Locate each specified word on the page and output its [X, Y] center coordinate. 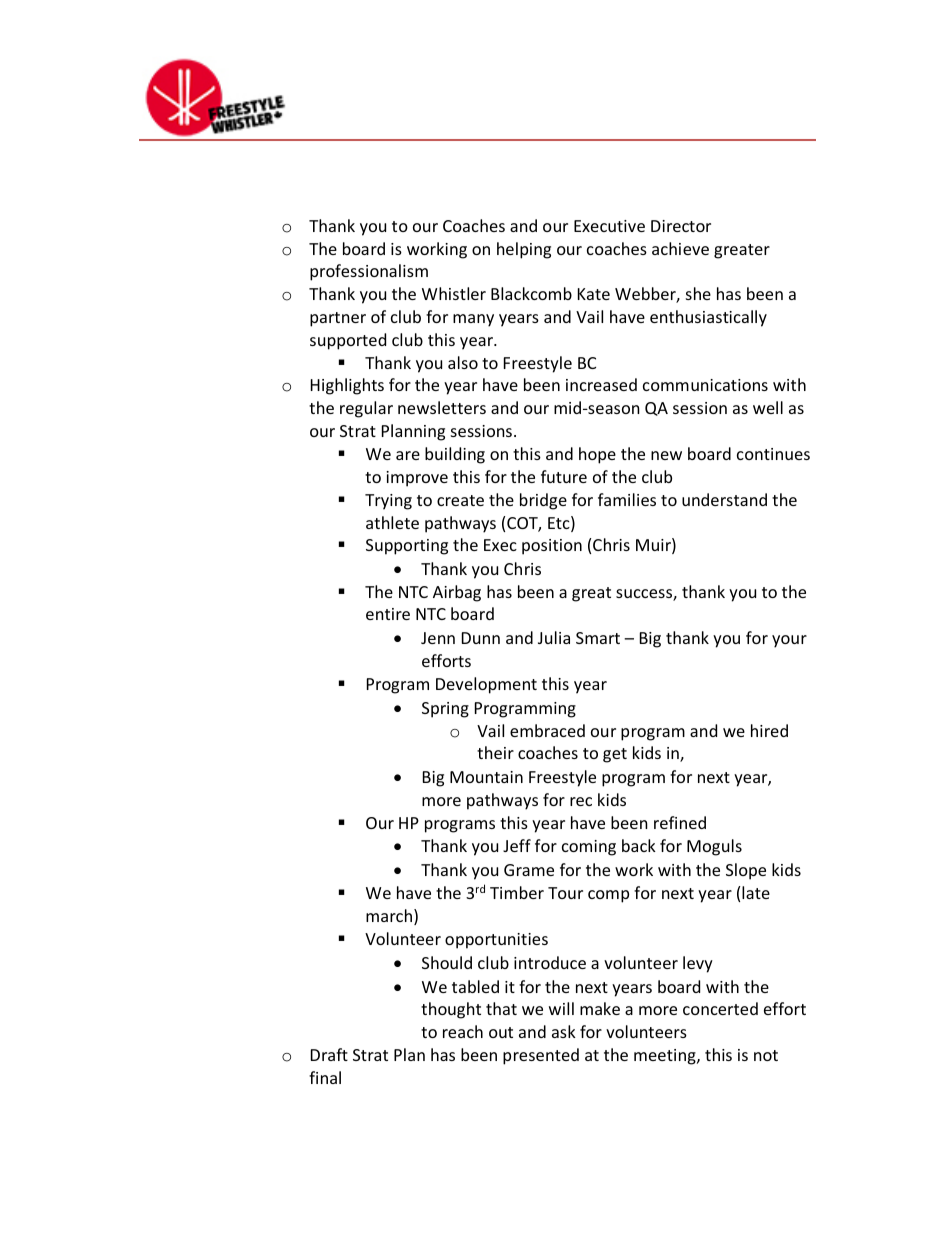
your [789, 641]
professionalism [369, 272]
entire [388, 614]
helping [524, 250]
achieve [680, 248]
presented [541, 1056]
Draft [329, 1054]
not [766, 1055]
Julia [554, 637]
